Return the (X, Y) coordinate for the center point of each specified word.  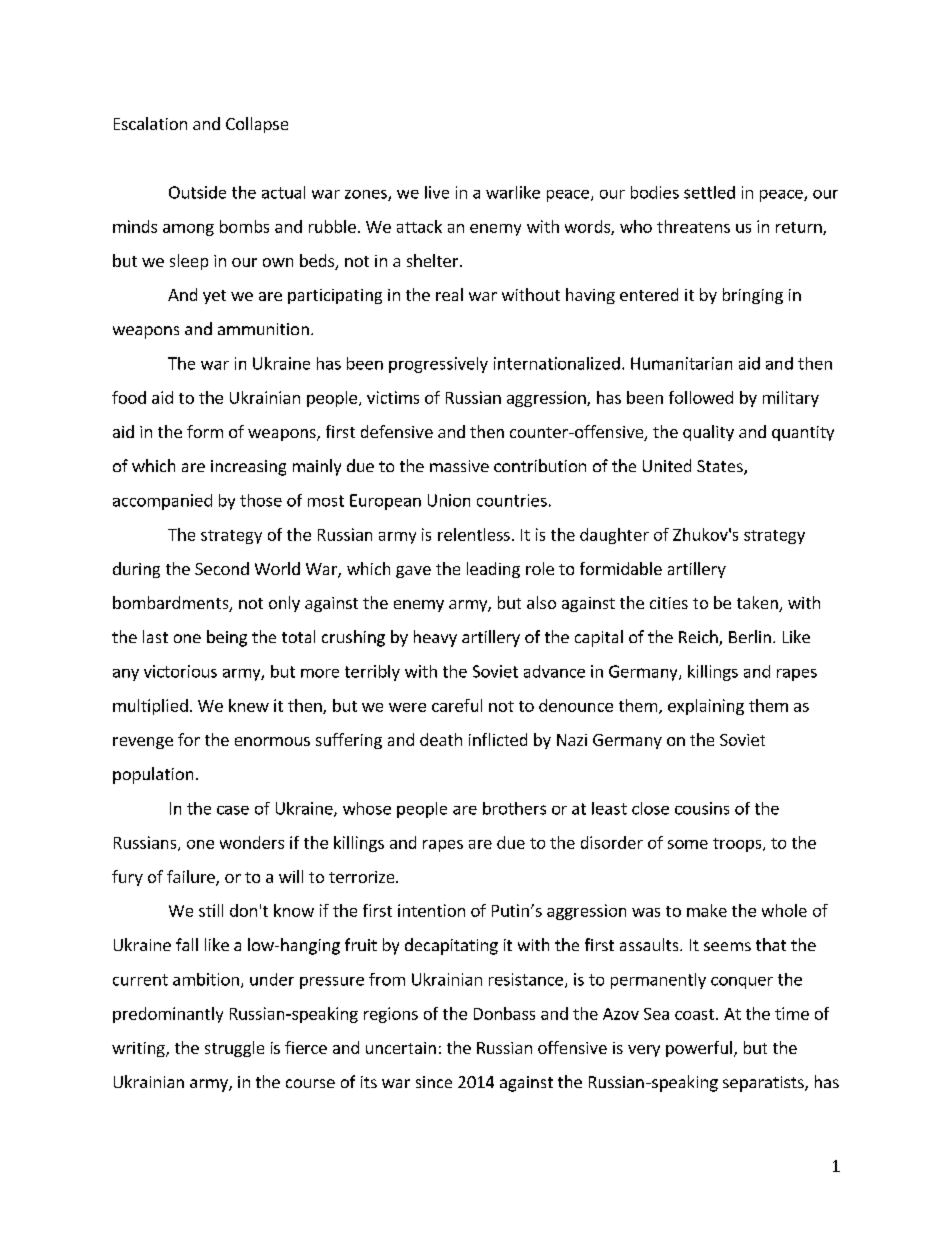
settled (709, 192)
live (437, 192)
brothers (514, 808)
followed (701, 397)
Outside (197, 192)
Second (222, 568)
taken (758, 604)
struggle (234, 1049)
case (233, 810)
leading (493, 570)
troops (738, 845)
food (129, 397)
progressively (438, 365)
